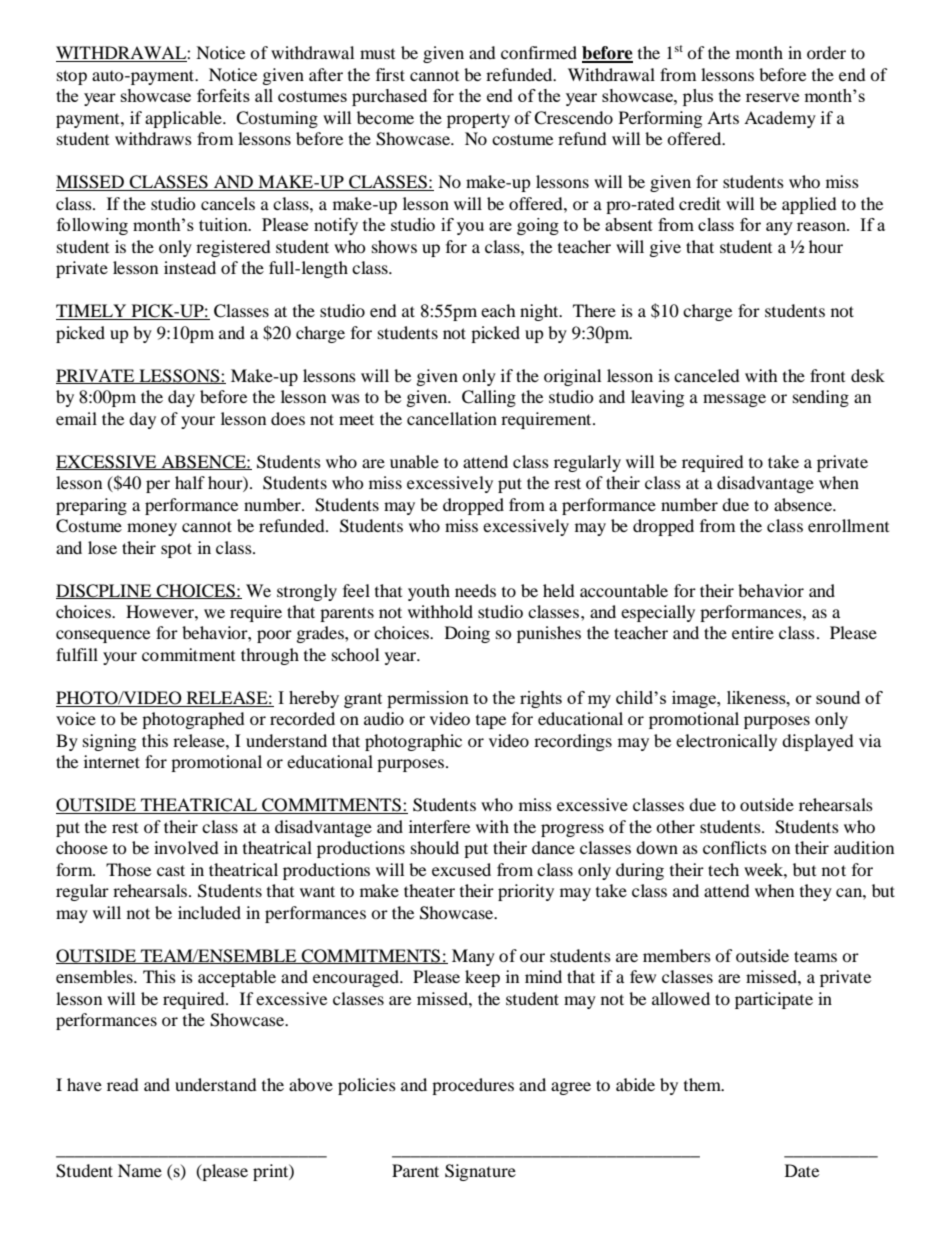  What do you see at coordinates (478, 121) in the image?
I see `property` at bounding box center [478, 121].
